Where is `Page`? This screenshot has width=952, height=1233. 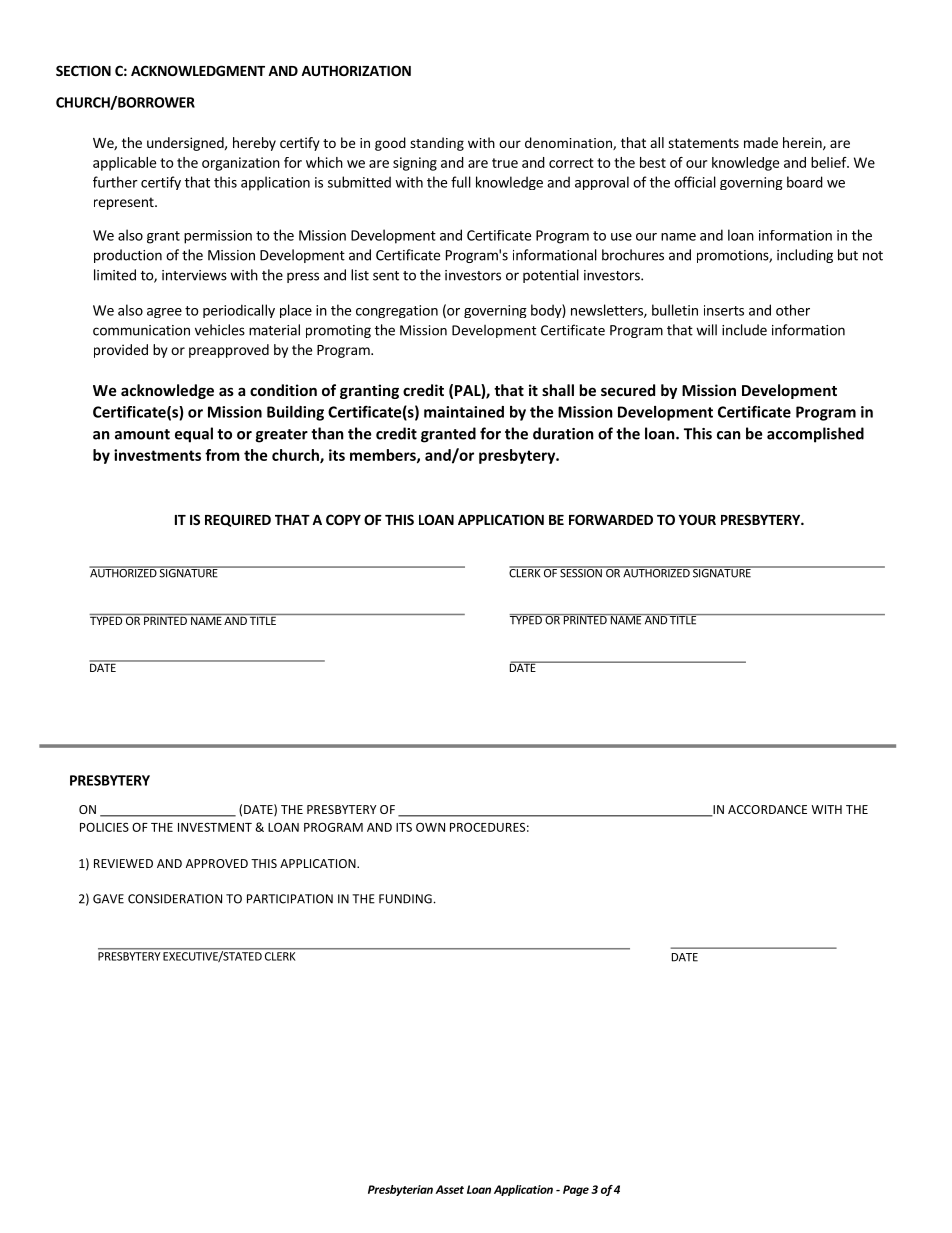 Page is located at coordinates (576, 1190).
